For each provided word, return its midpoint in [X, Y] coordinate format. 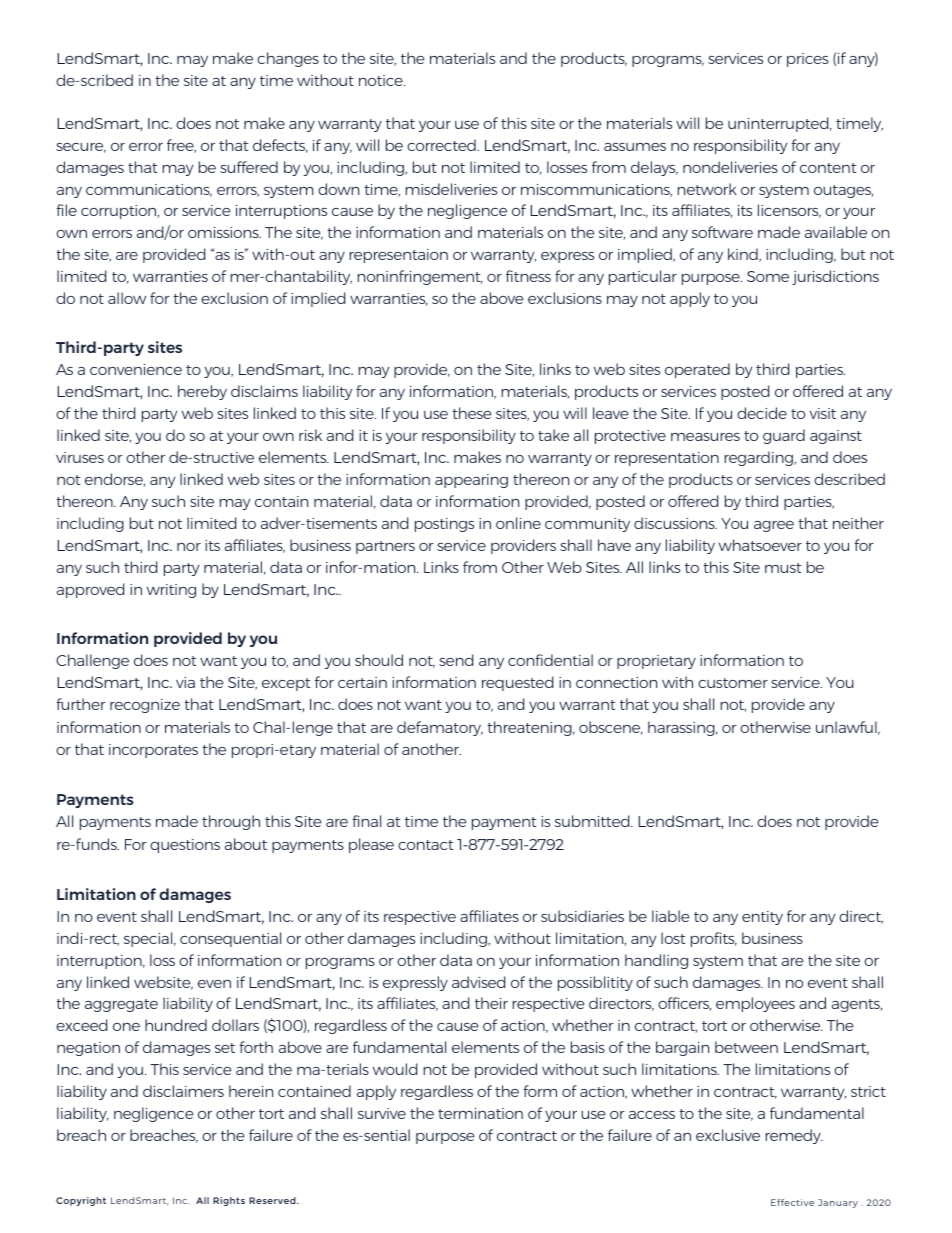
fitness [528, 276]
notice [382, 80]
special [149, 939]
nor [189, 547]
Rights [229, 1201]
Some [768, 276]
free [181, 146]
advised [478, 982]
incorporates [153, 751]
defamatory [440, 728]
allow [127, 298]
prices [807, 60]
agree [774, 526]
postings [444, 525]
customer [733, 683]
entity [762, 918]
